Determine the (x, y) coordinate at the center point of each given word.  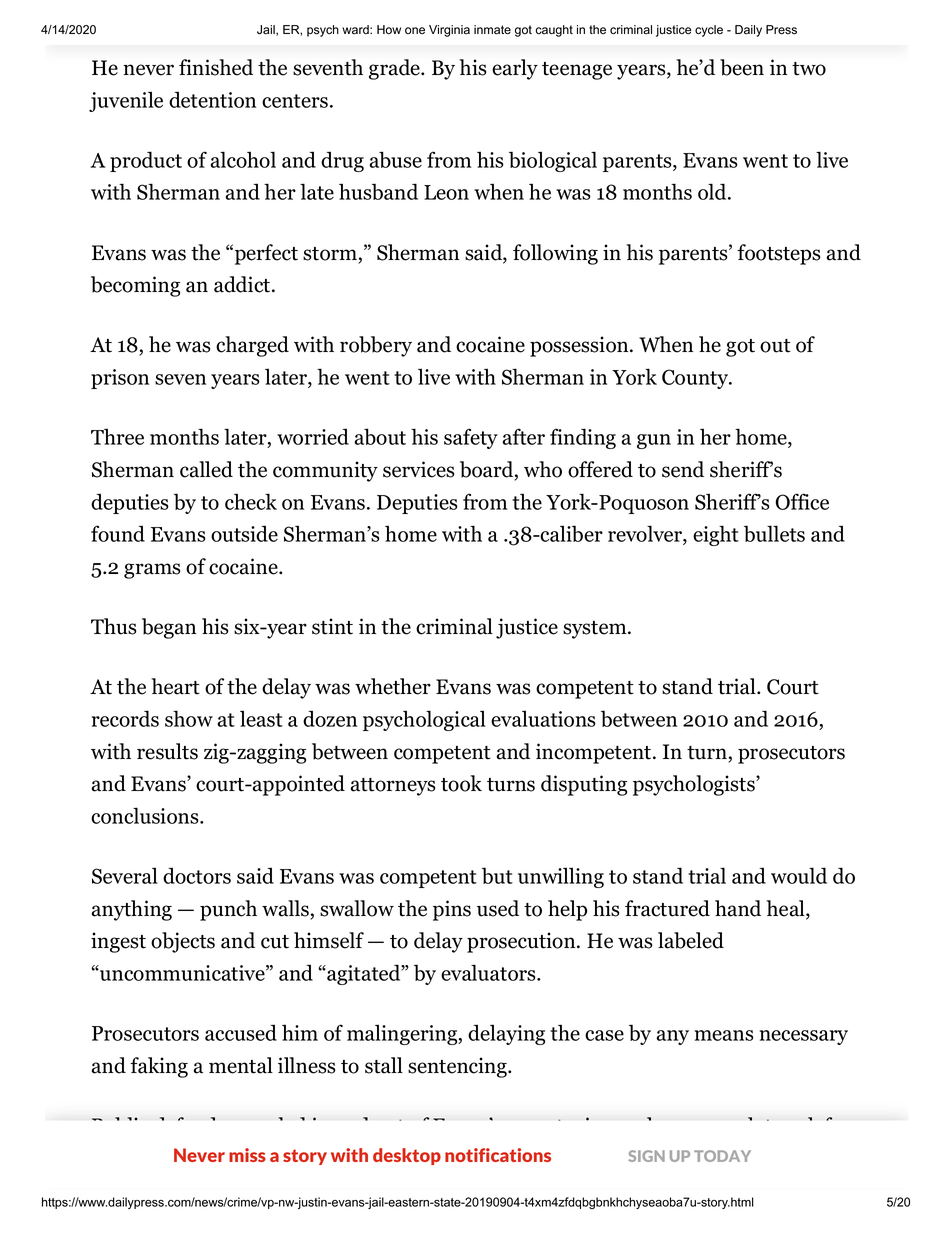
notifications (498, 1155)
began (169, 628)
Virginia (449, 31)
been (742, 67)
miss (247, 1155)
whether (393, 686)
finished (216, 67)
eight (716, 535)
